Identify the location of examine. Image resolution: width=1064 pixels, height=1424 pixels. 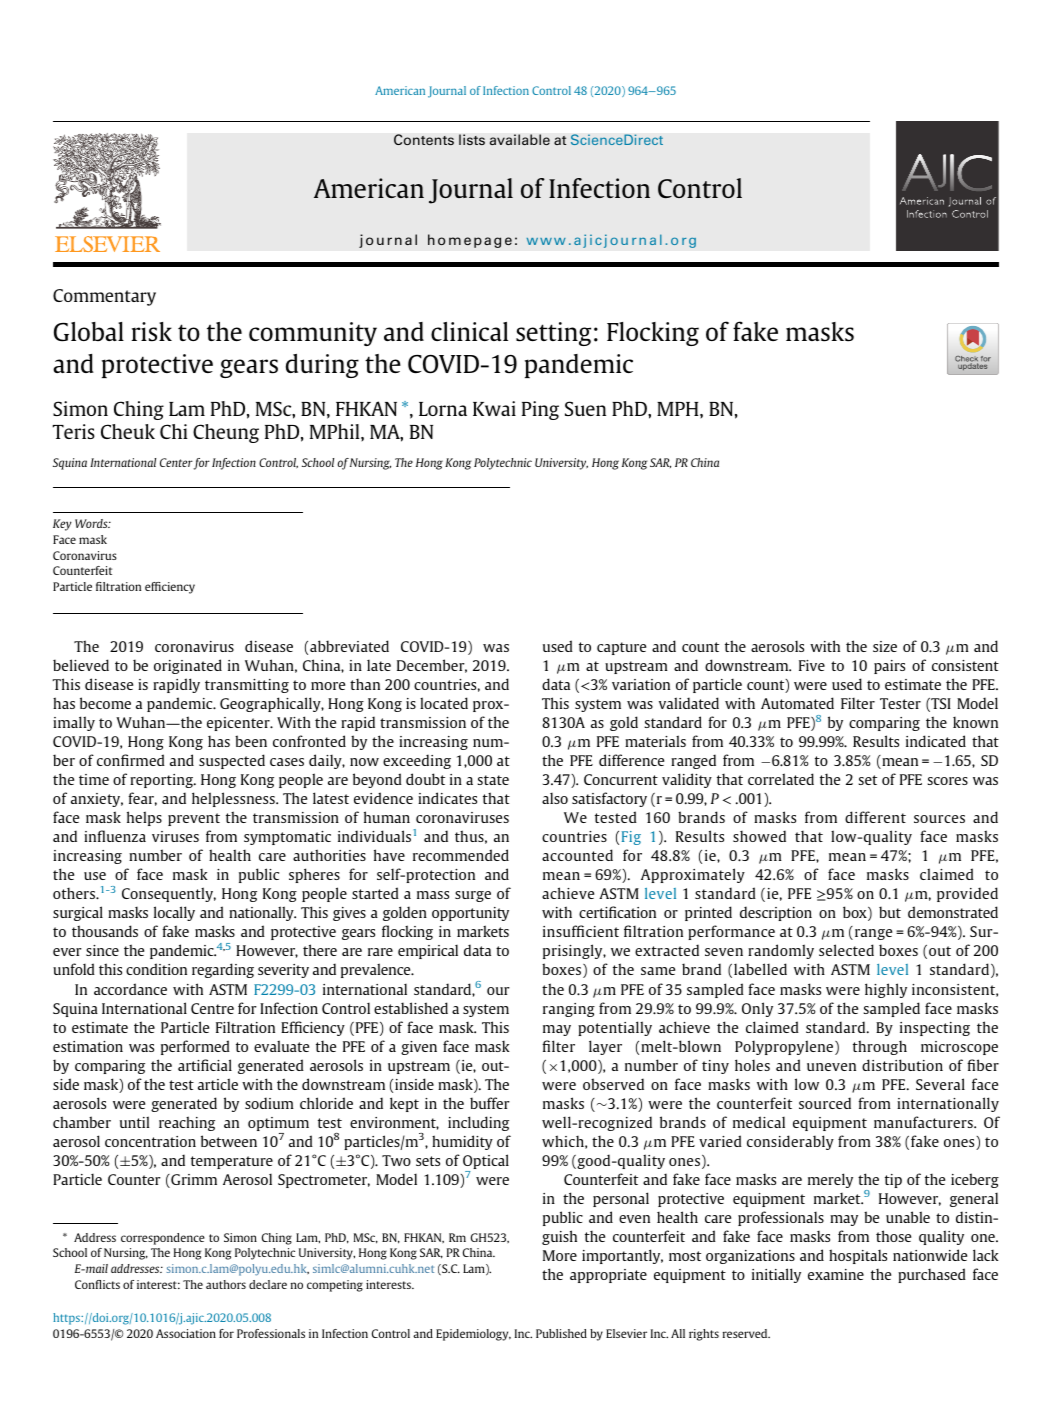
(836, 1274).
